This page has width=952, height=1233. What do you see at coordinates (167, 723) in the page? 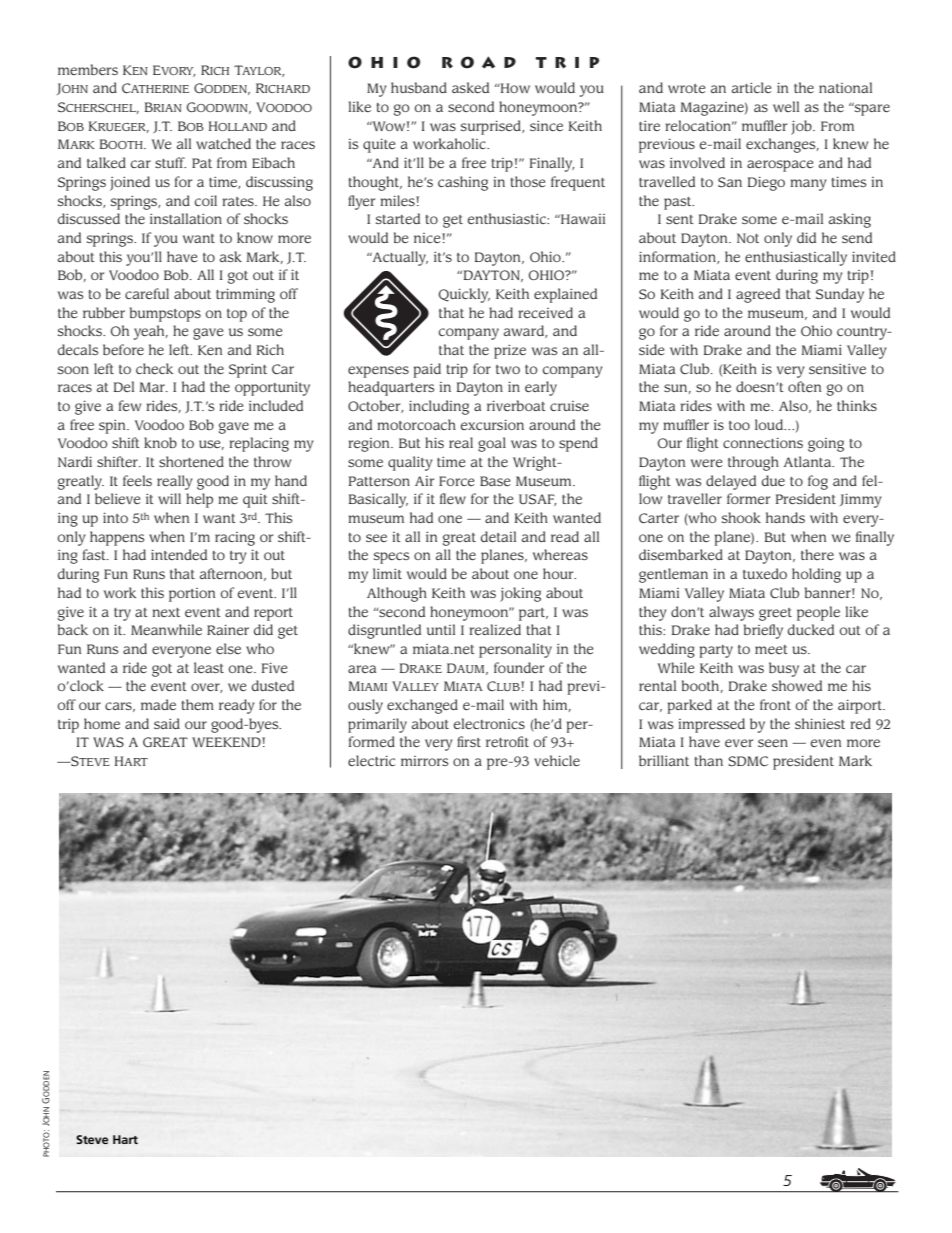
I see `said` at bounding box center [167, 723].
